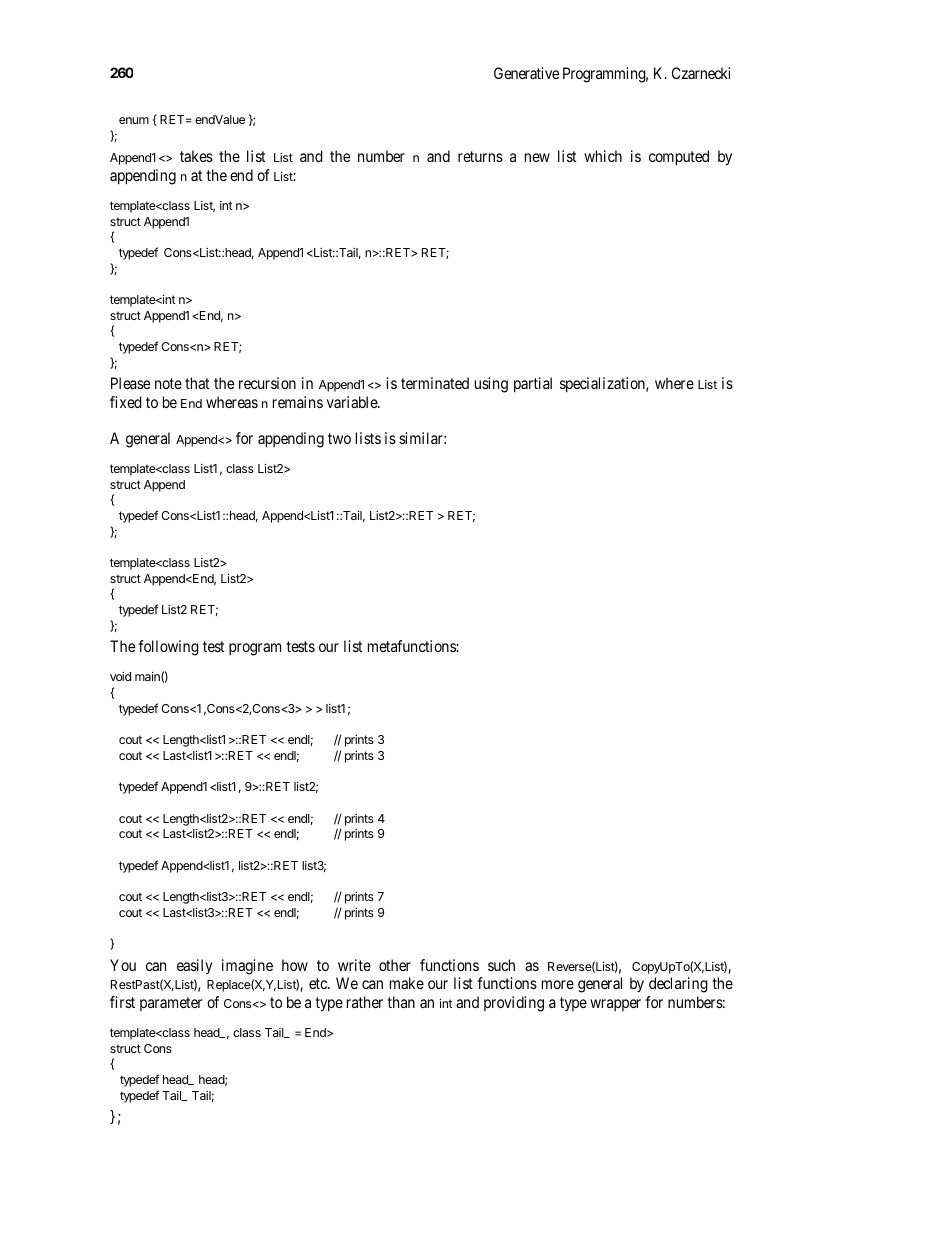 This page has width=952, height=1233. Describe the element at coordinates (134, 120) in the page. I see `enum` at that location.
